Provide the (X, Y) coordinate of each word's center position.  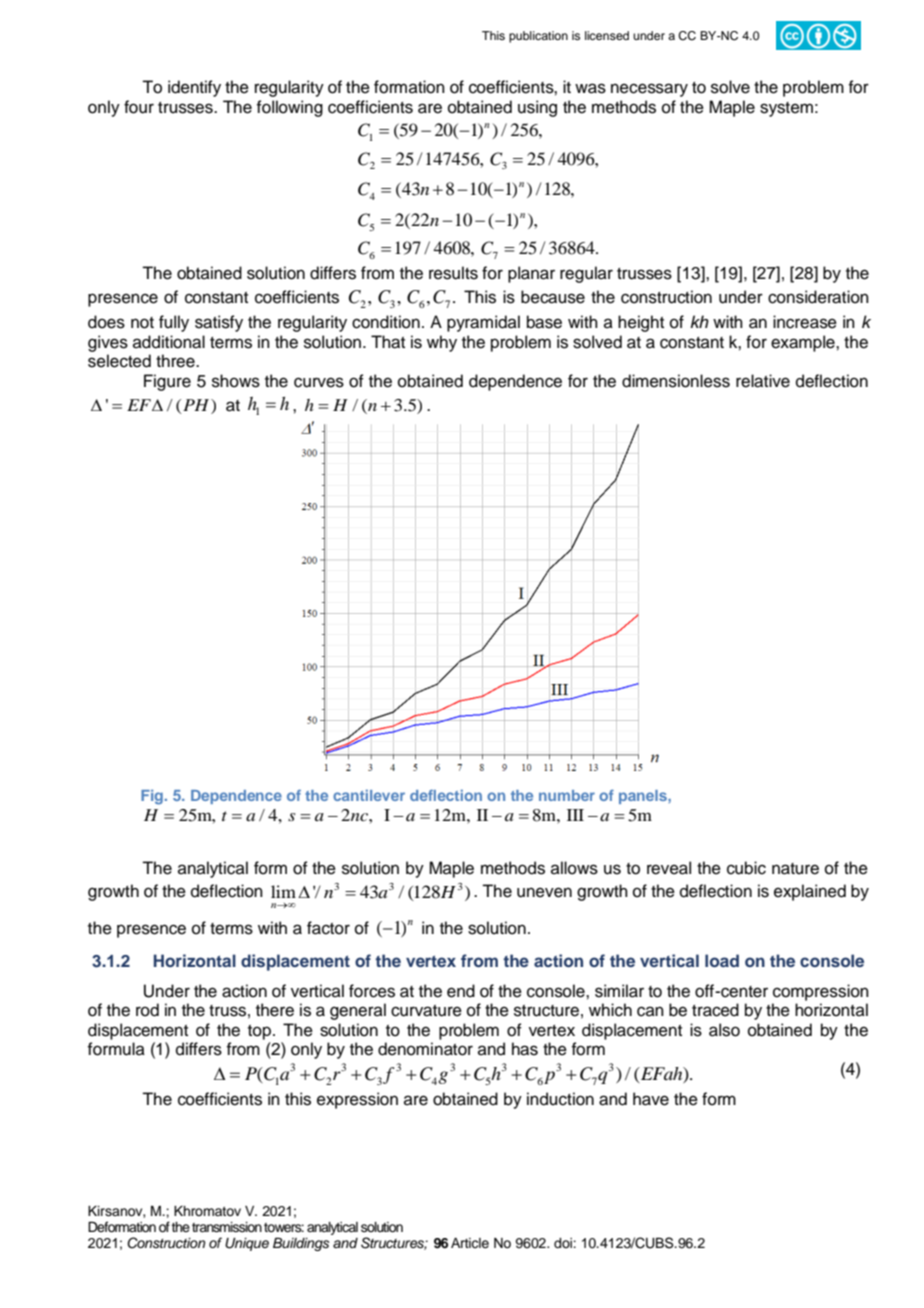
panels (644, 797)
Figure (167, 382)
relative (763, 381)
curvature (426, 1011)
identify (194, 88)
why (442, 343)
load (722, 960)
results (453, 273)
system (786, 109)
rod (147, 1010)
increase (805, 322)
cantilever (369, 795)
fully (174, 323)
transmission (227, 1227)
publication (538, 37)
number (567, 795)
